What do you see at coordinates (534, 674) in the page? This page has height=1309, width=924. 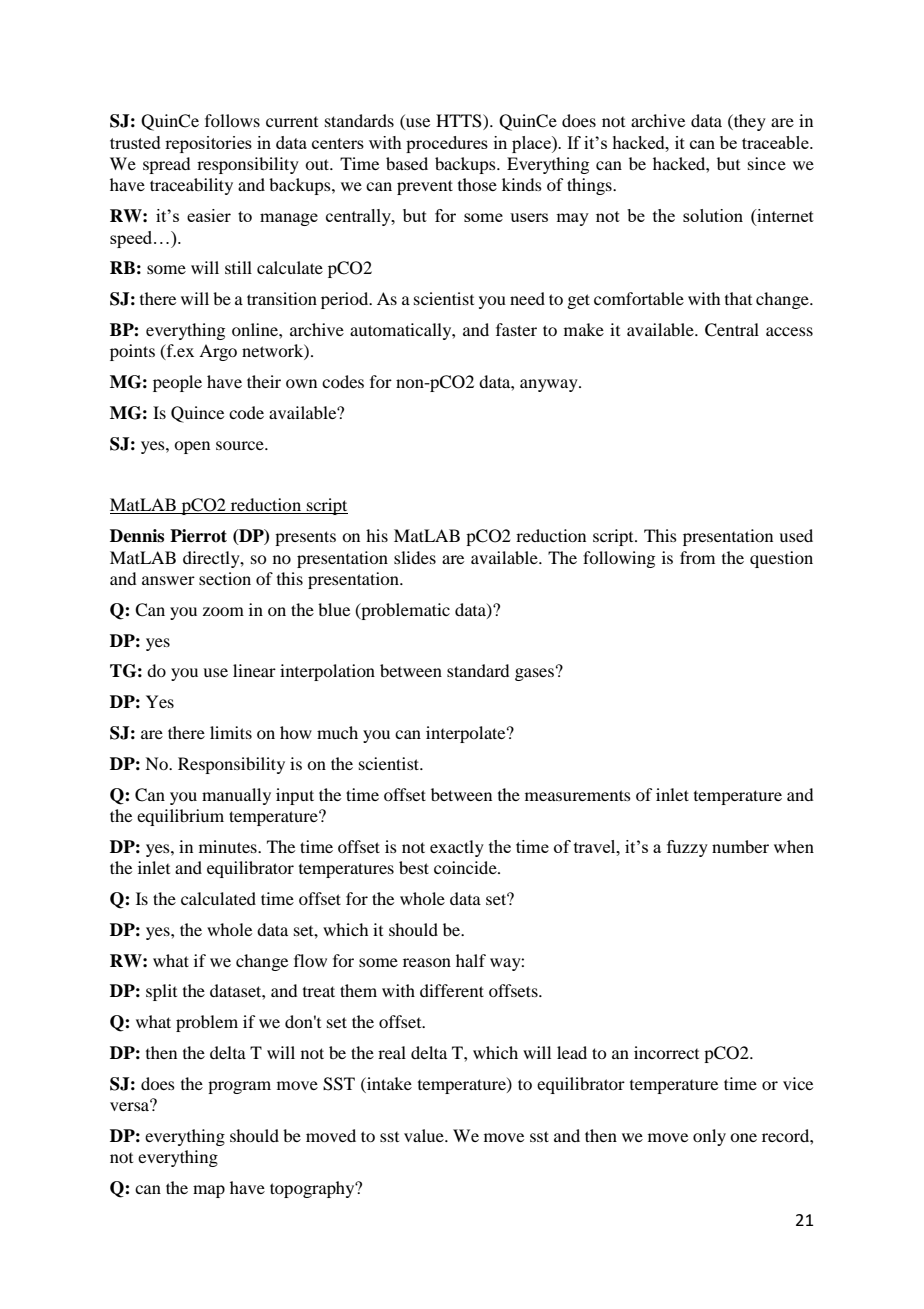 I see `gases` at bounding box center [534, 674].
